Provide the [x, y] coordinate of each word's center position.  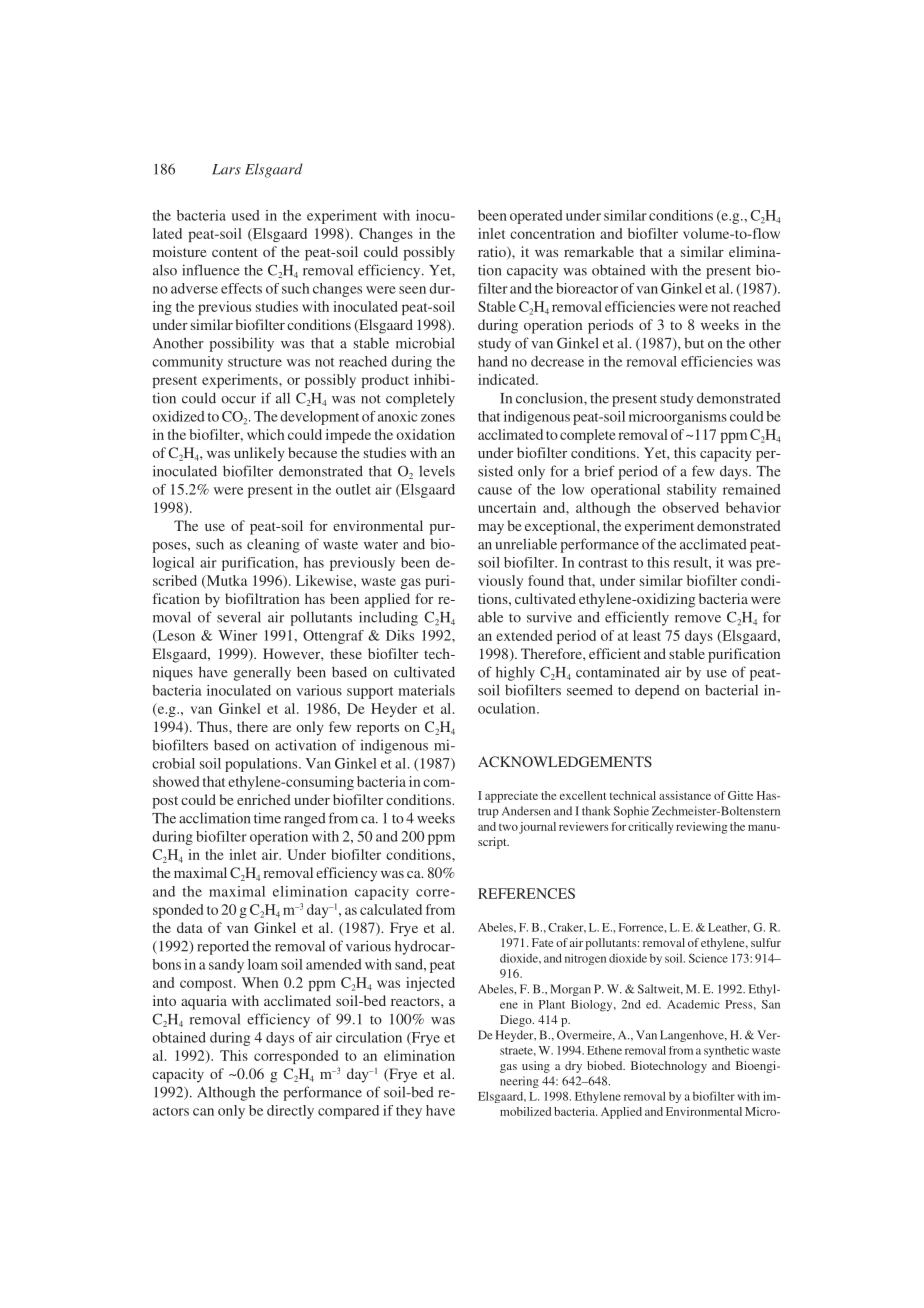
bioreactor [587, 288]
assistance [685, 795]
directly [290, 1112]
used [246, 215]
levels [437, 471]
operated [536, 217]
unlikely [259, 454]
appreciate [511, 797]
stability [692, 491]
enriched [264, 799]
